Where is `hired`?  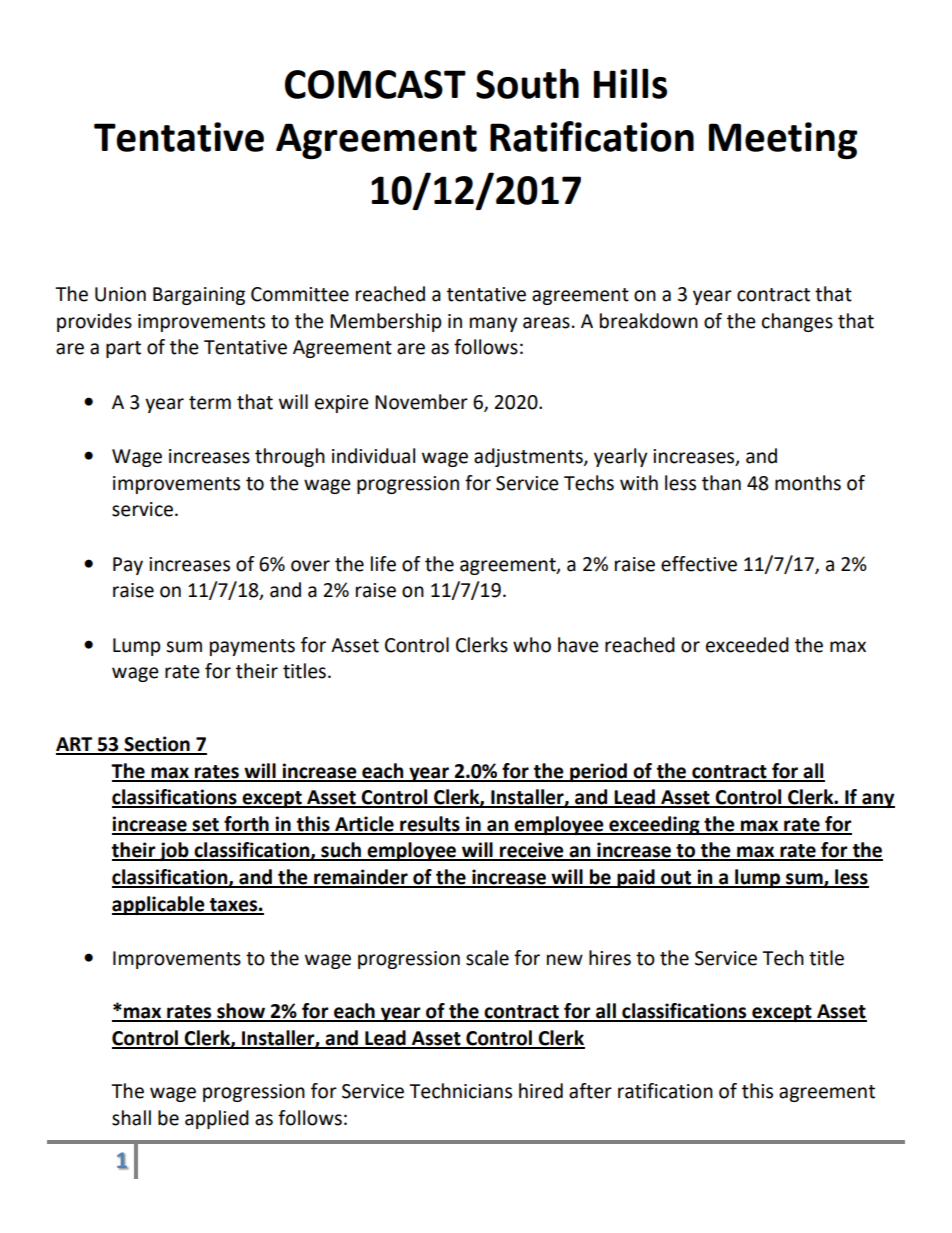 hired is located at coordinates (541, 1091).
